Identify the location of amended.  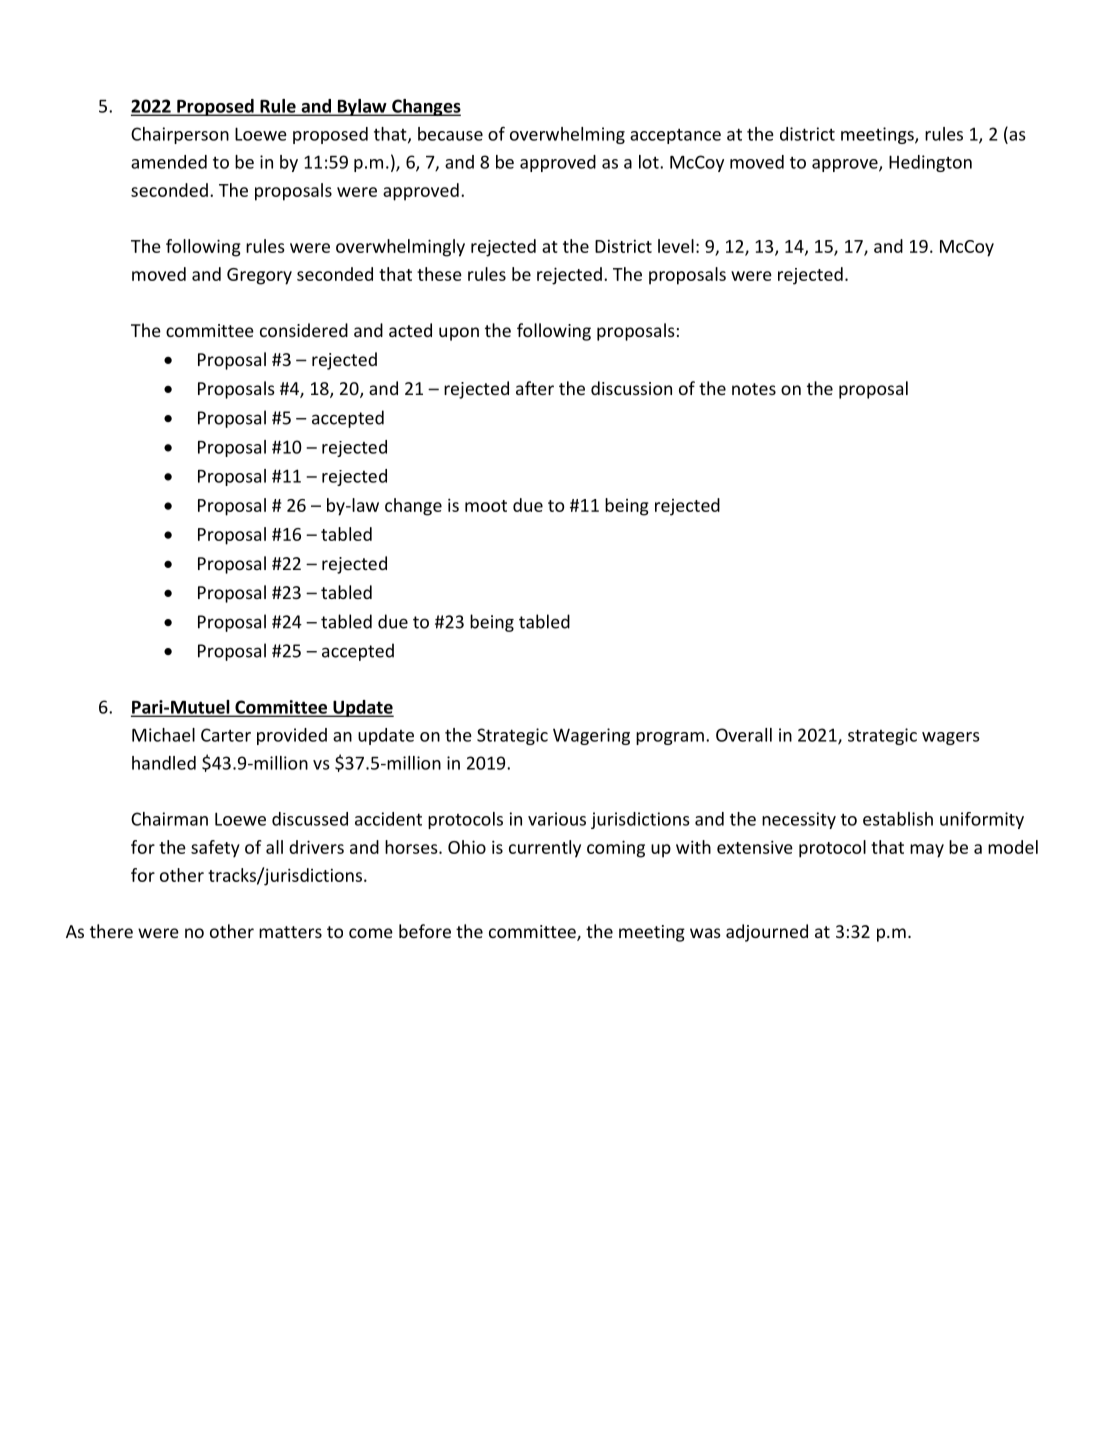
(169, 162).
